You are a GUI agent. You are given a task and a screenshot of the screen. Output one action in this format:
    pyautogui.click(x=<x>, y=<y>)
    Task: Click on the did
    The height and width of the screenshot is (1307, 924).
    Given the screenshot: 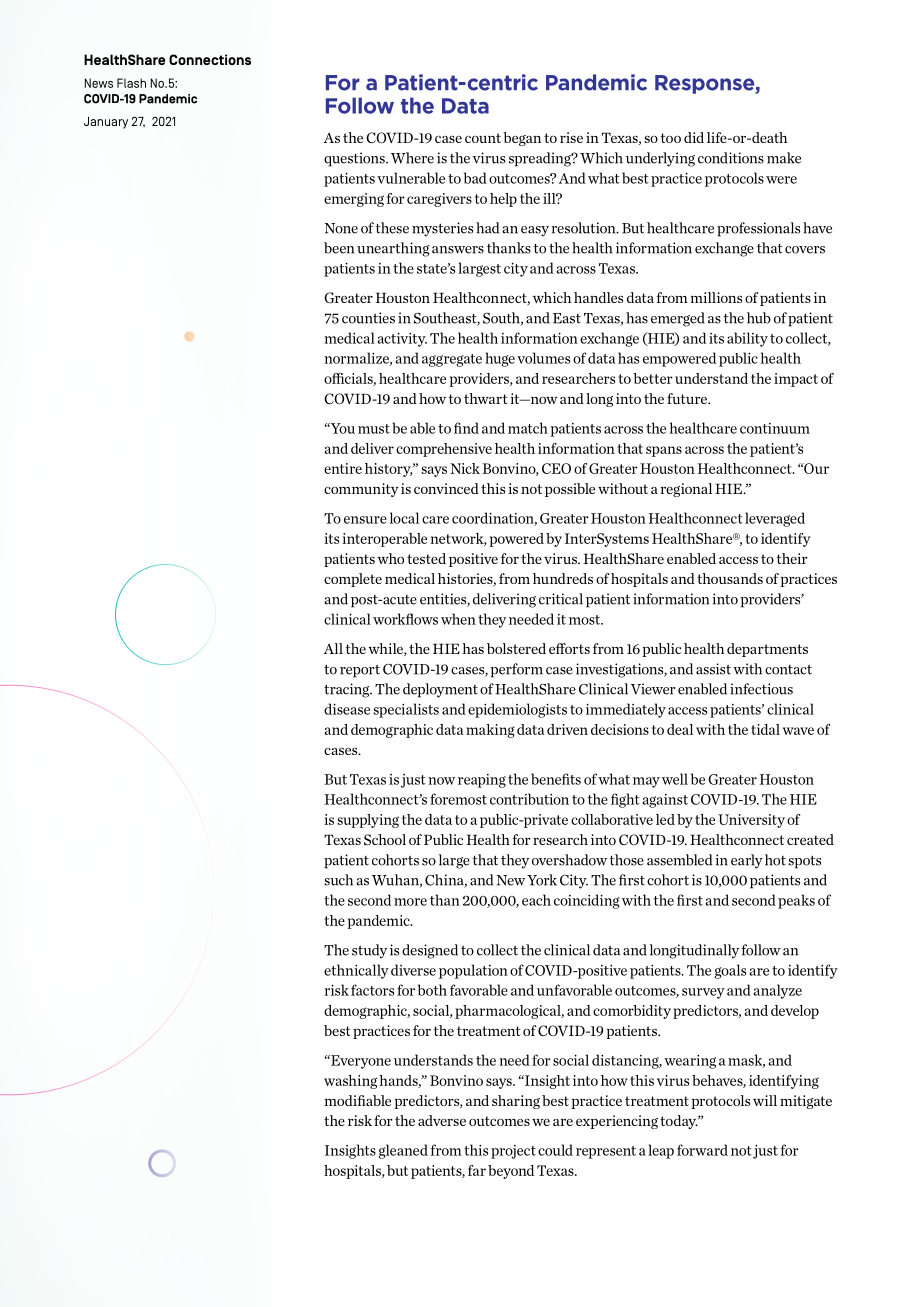 What is the action you would take?
    pyautogui.click(x=694, y=137)
